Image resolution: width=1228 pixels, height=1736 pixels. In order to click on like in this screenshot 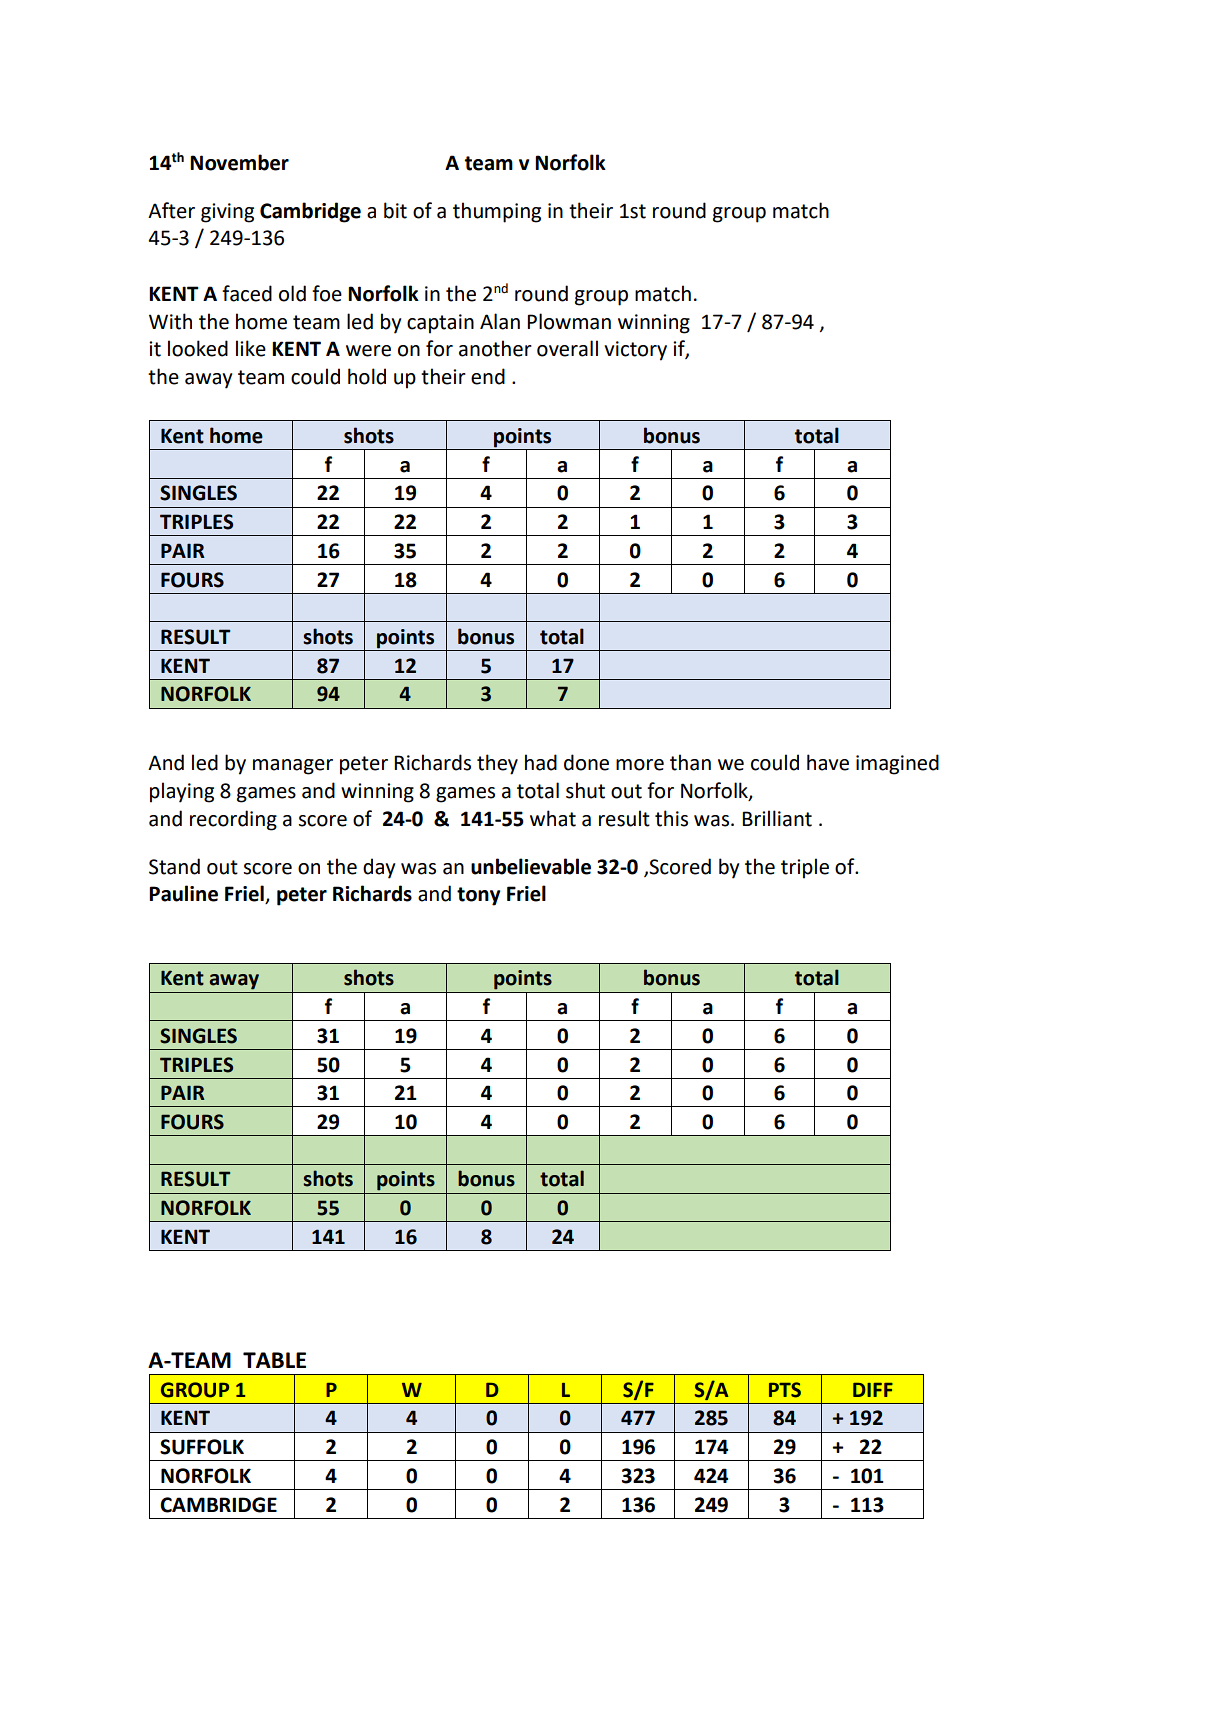, I will do `click(251, 348)`.
